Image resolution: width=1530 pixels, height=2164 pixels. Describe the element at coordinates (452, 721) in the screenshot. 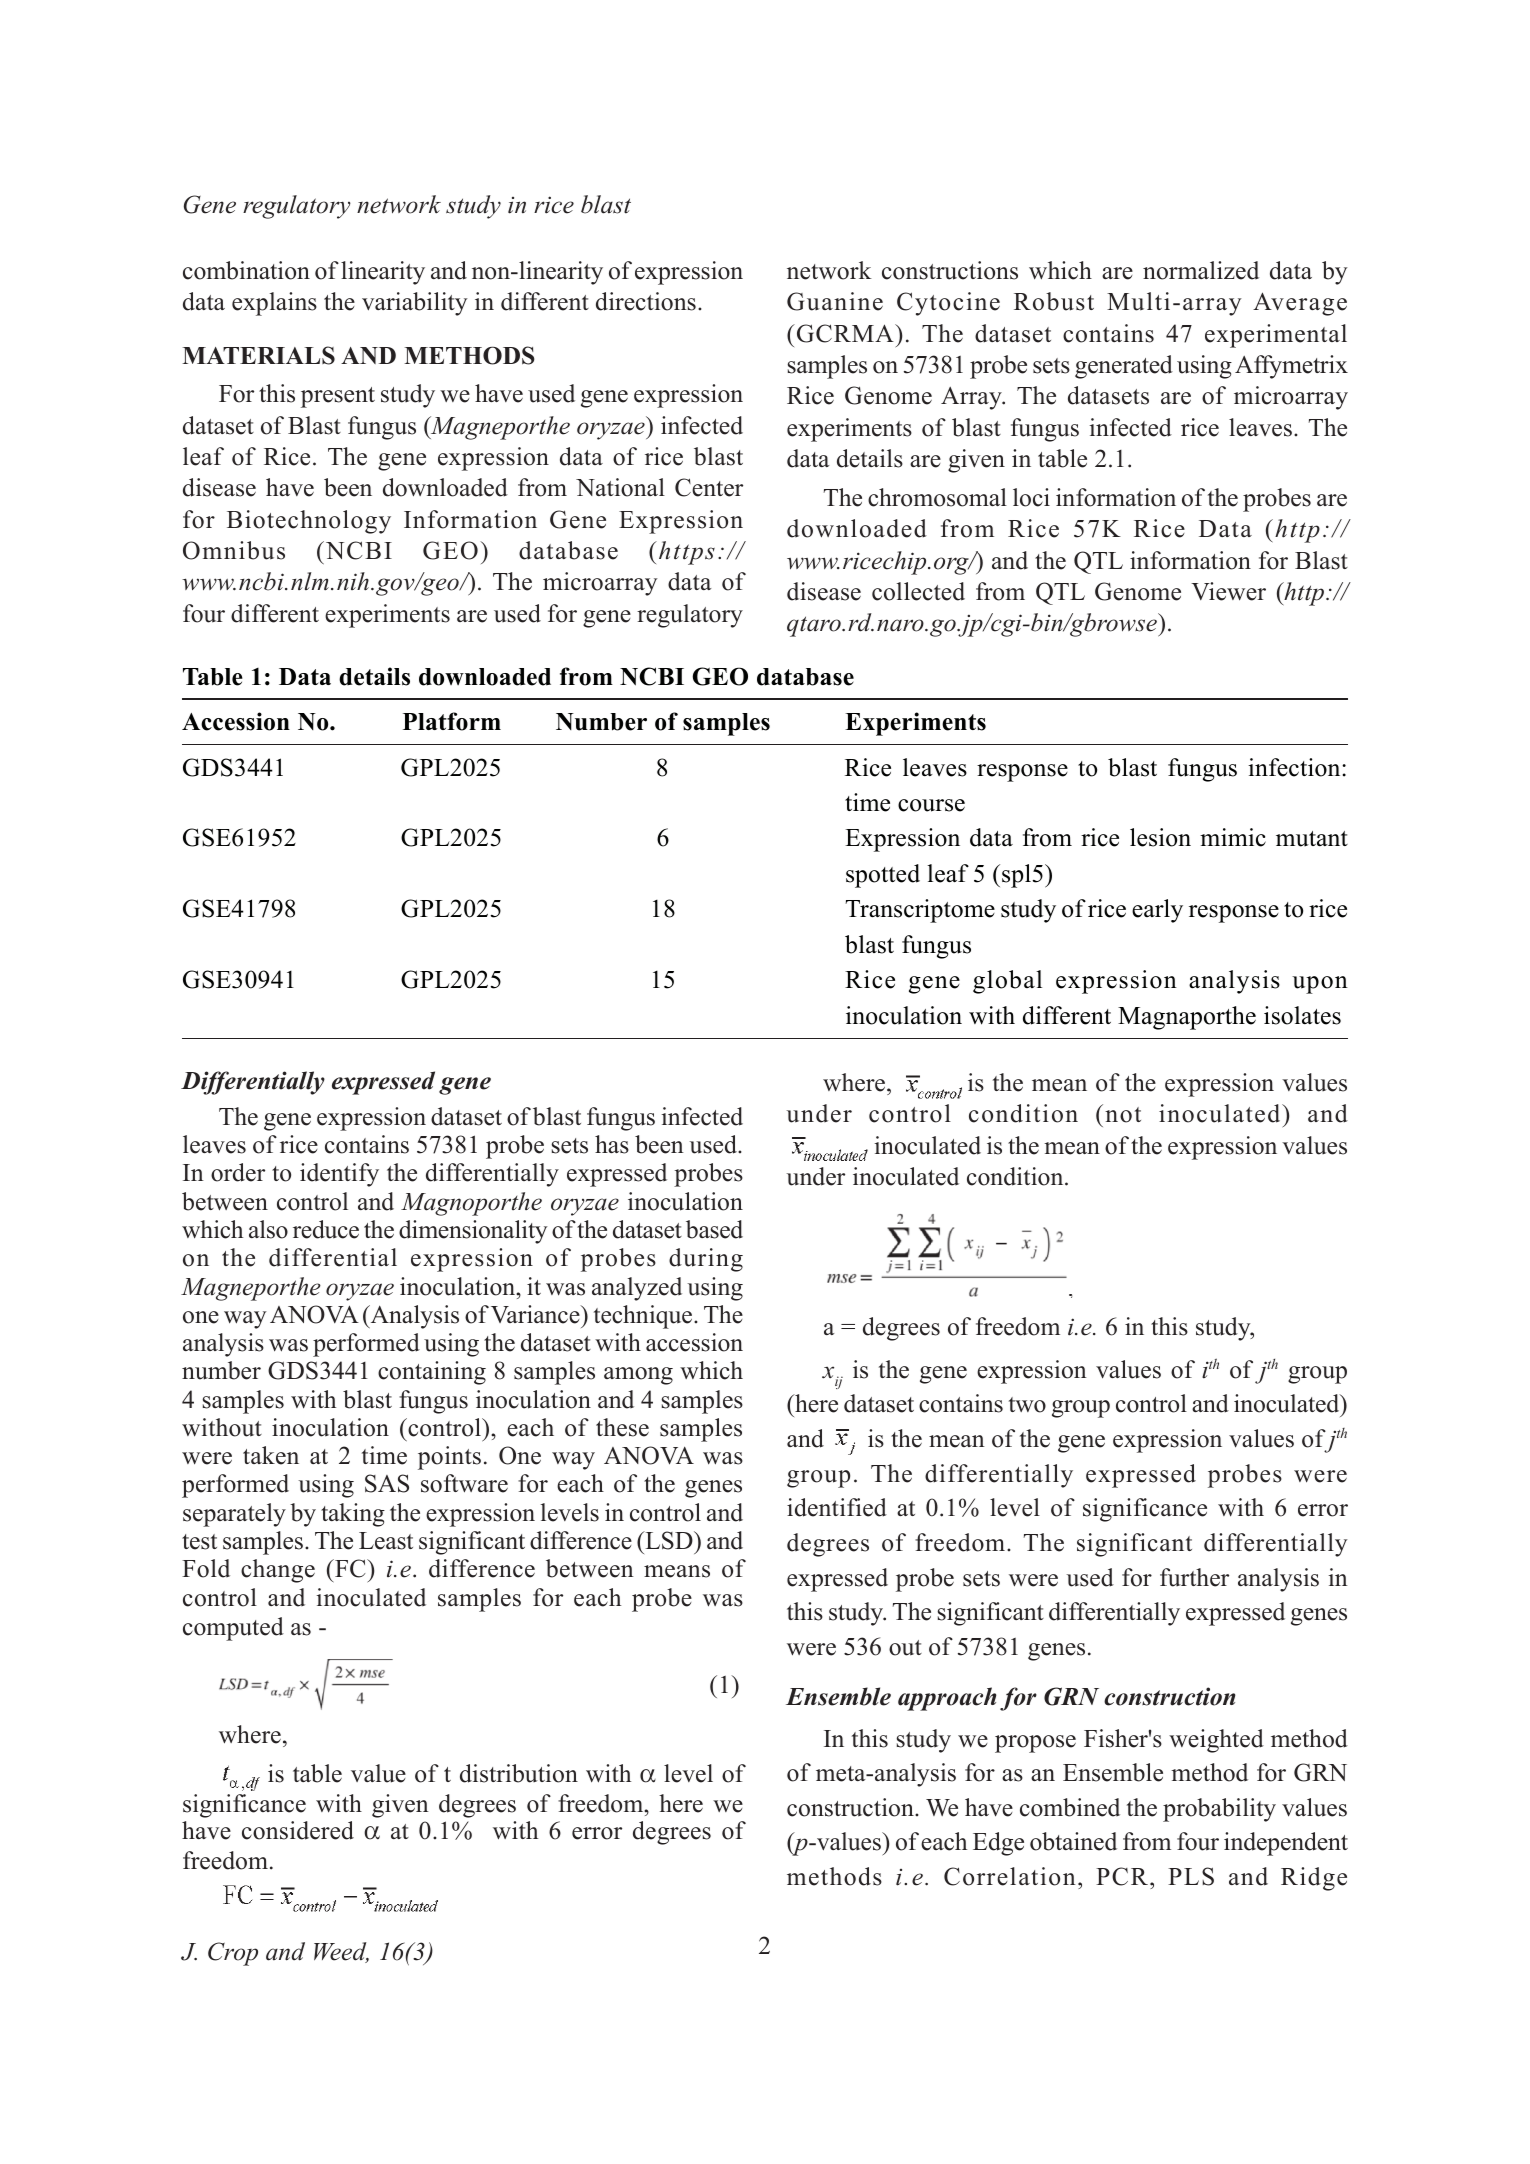

I see `Platform` at that location.
